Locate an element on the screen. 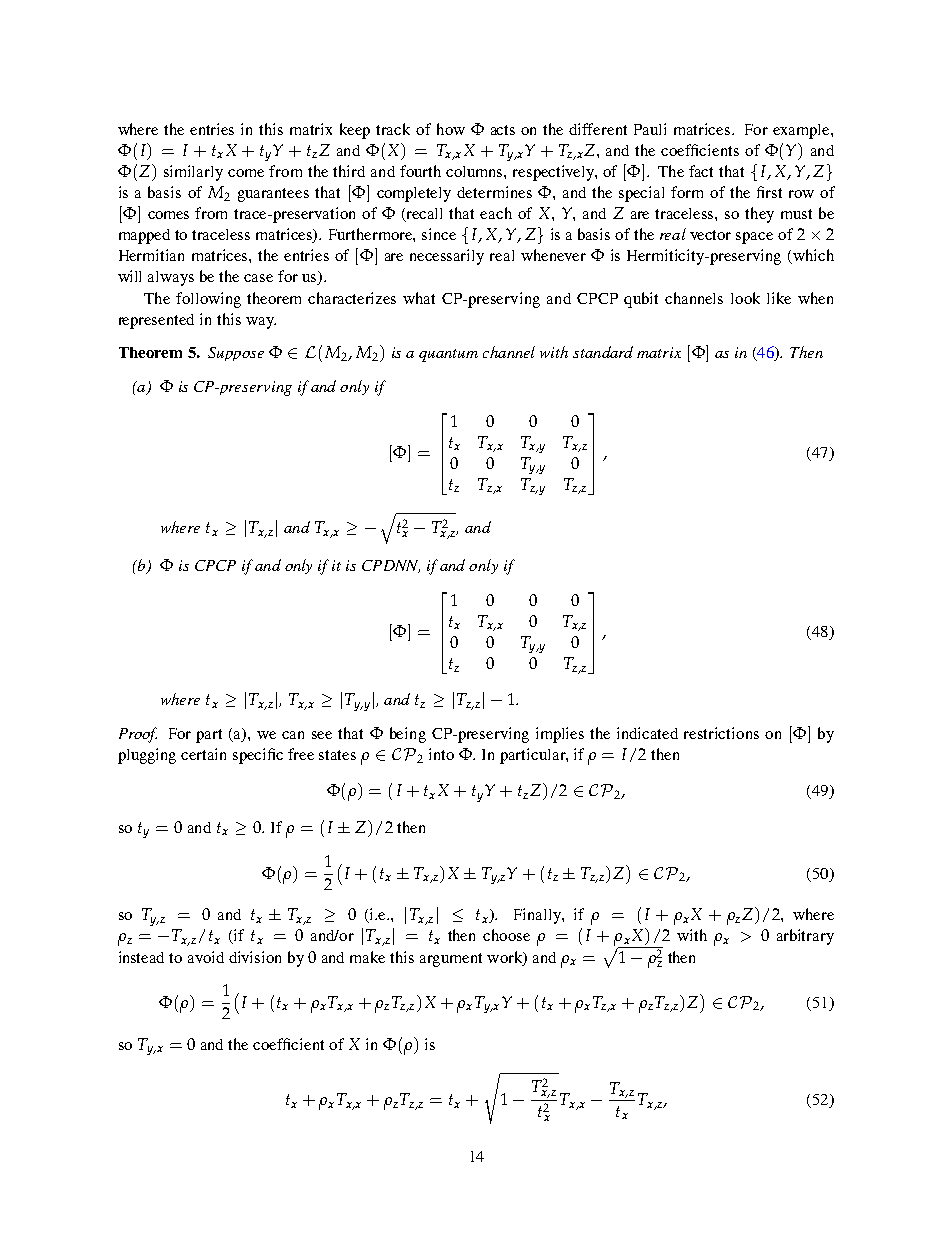 This screenshot has width=952, height=1233. quantum is located at coordinates (448, 355).
